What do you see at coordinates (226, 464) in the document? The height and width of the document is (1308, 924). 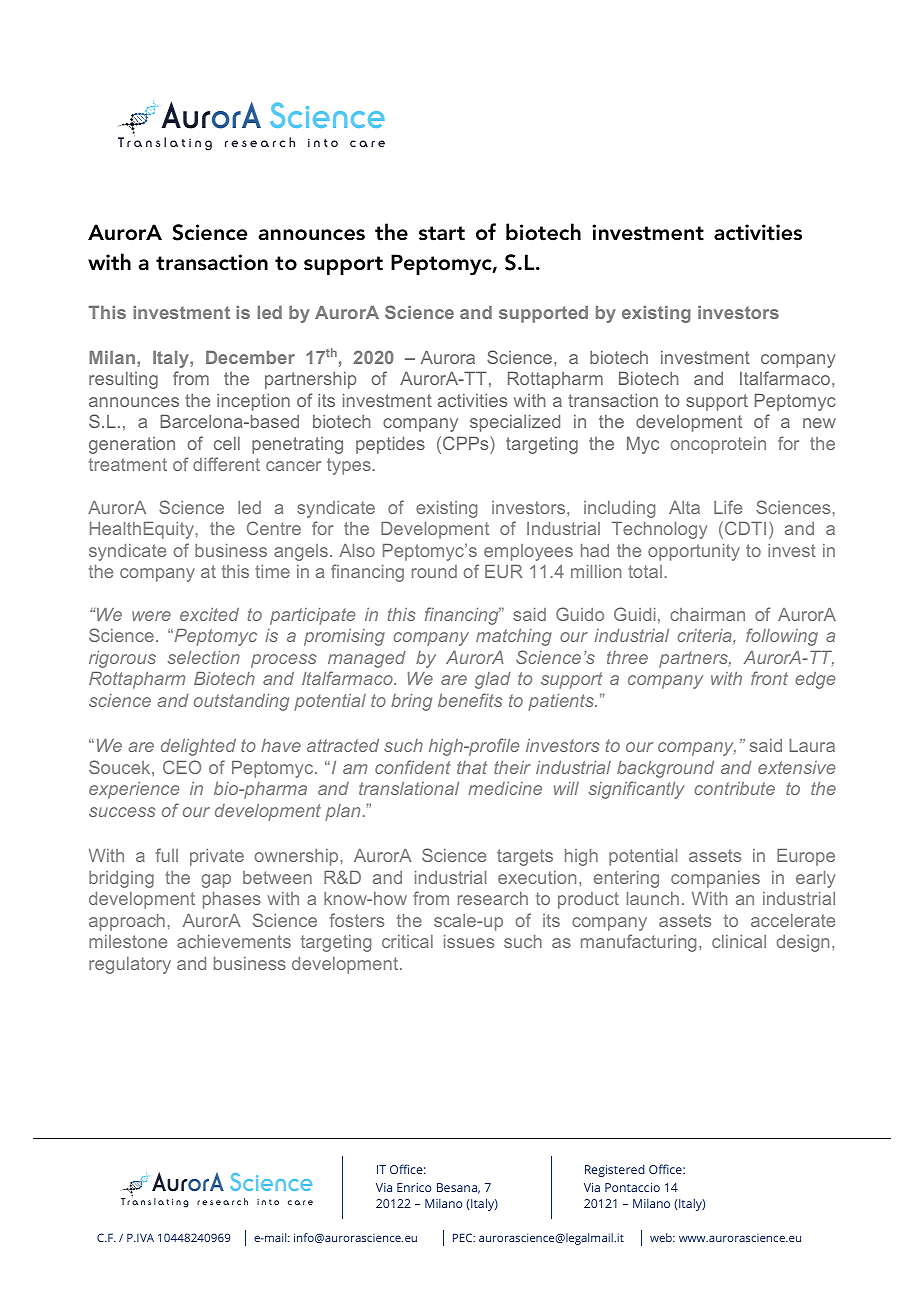 I see `different` at bounding box center [226, 464].
